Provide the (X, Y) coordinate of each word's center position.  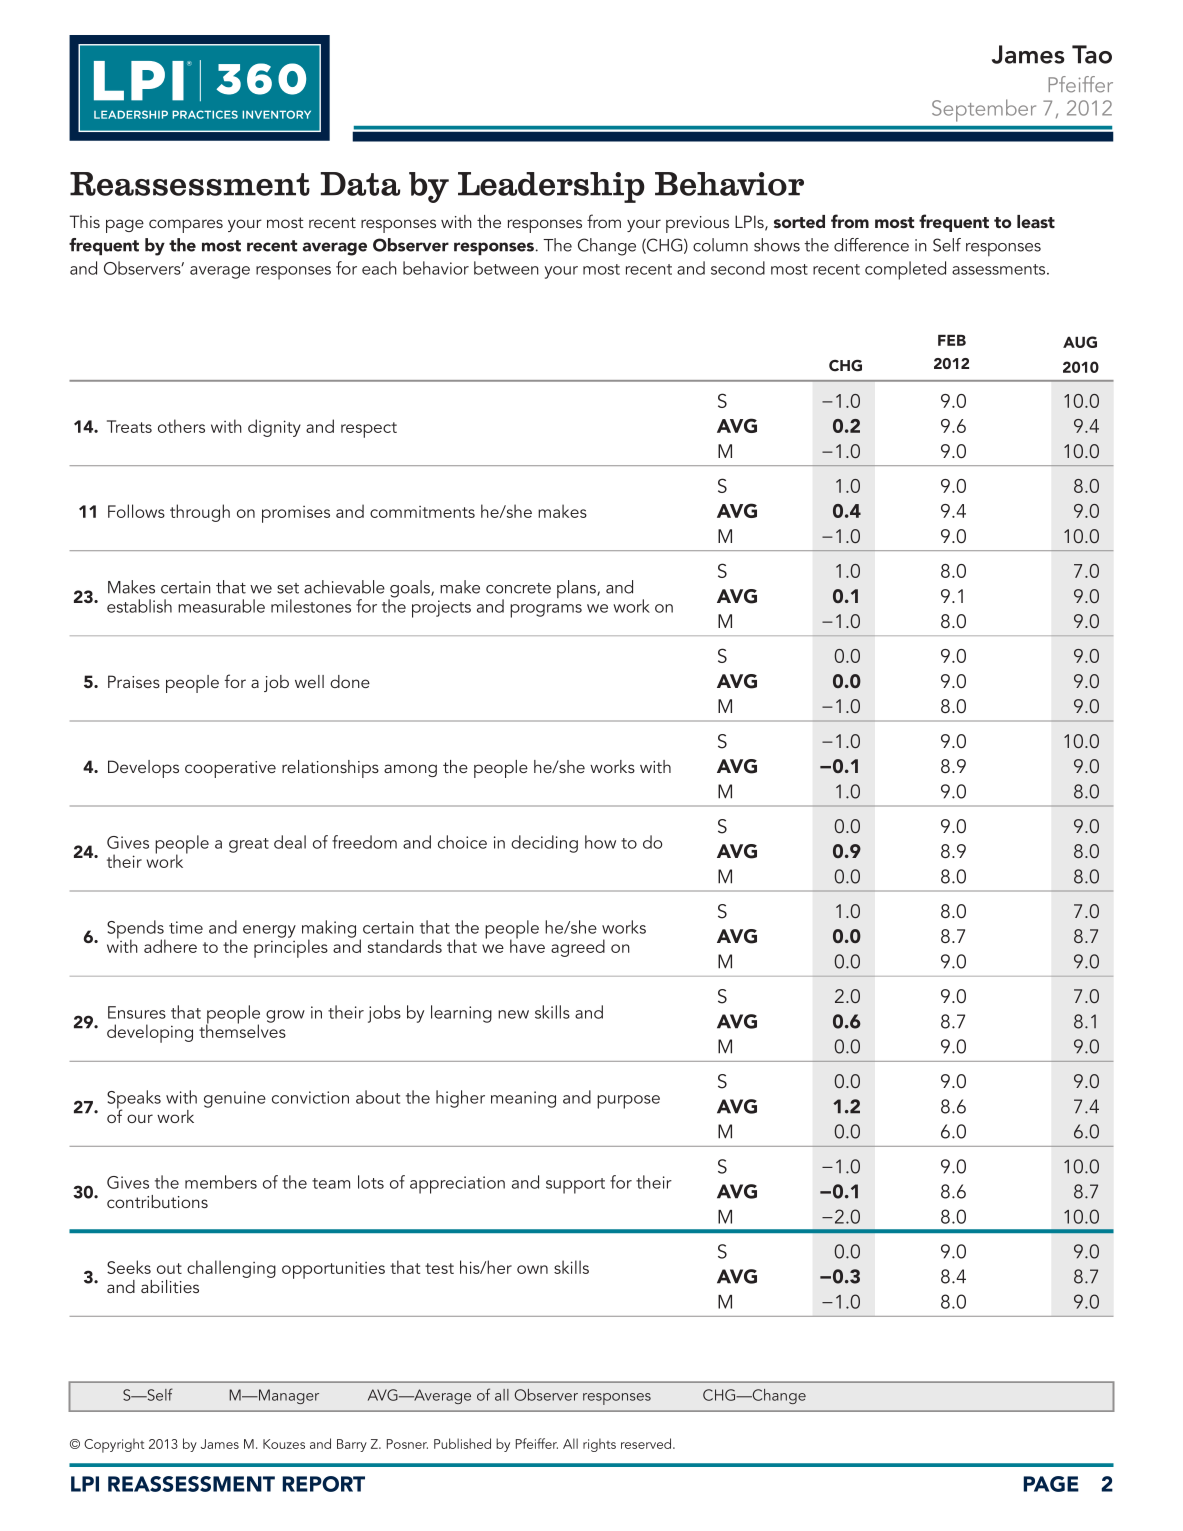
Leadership (551, 187)
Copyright (114, 1445)
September (984, 110)
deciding (544, 844)
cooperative (230, 769)
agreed (578, 948)
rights (599, 1445)
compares (186, 226)
